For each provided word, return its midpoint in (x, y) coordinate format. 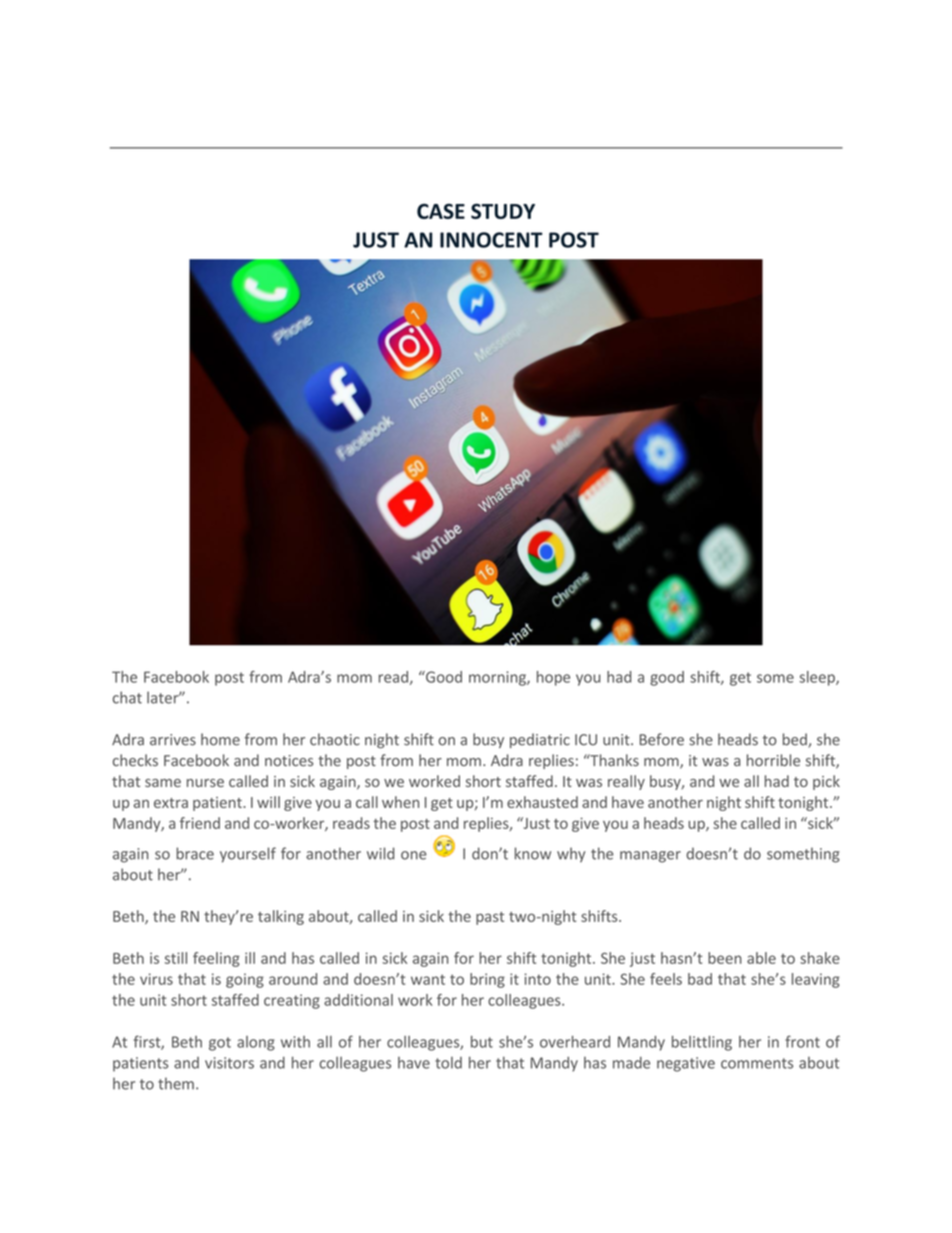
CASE (441, 211)
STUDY (503, 211)
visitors (229, 1063)
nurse (205, 783)
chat (127, 697)
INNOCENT (491, 240)
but (482, 1042)
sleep (818, 678)
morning (498, 678)
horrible (773, 760)
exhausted (542, 802)
